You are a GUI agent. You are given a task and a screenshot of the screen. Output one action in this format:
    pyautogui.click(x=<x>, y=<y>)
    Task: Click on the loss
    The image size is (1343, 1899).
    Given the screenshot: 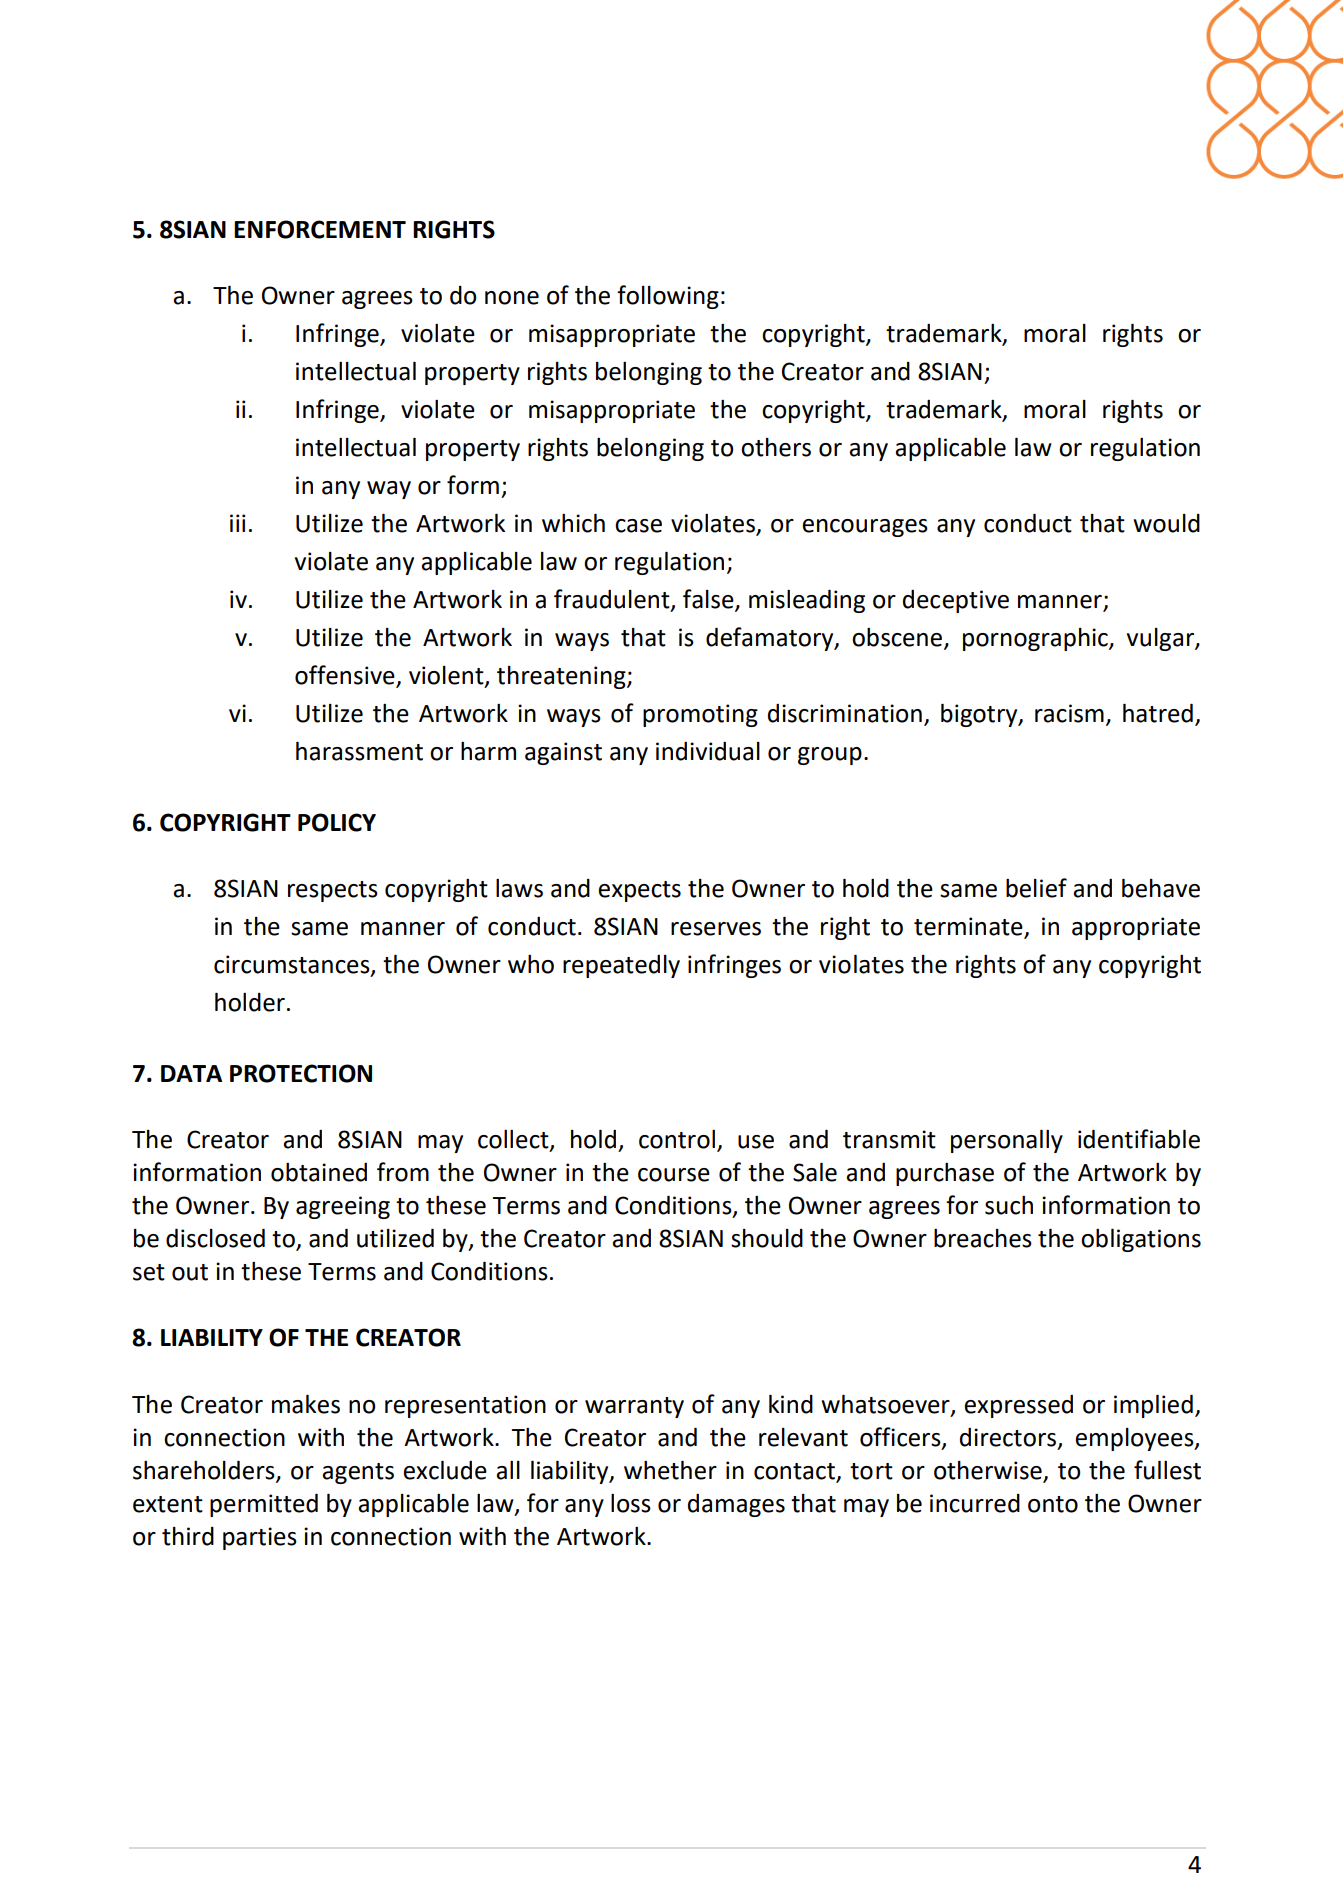 What is the action you would take?
    pyautogui.click(x=631, y=1503)
